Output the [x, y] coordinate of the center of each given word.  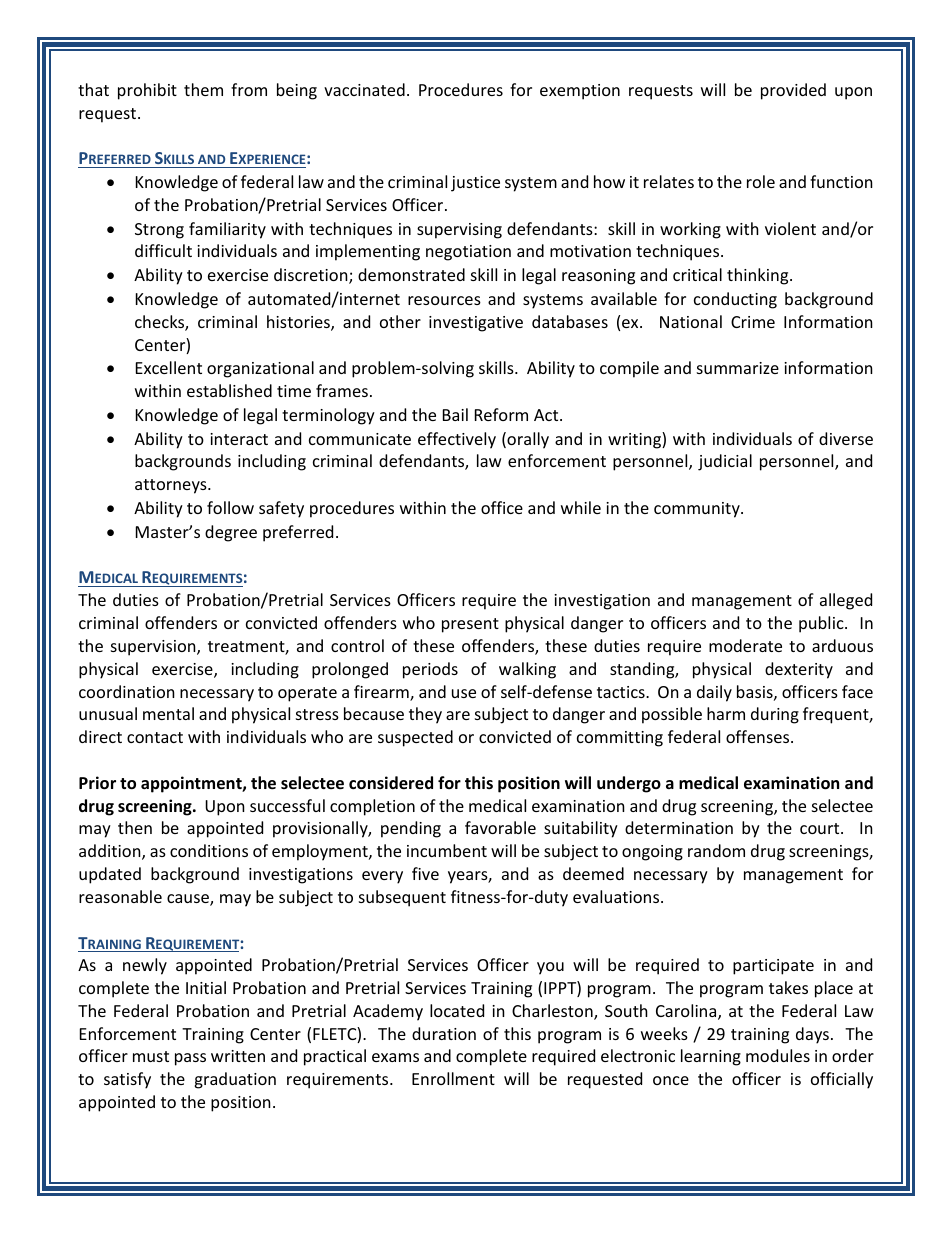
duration [444, 1033]
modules [778, 1055]
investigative [476, 324]
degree [231, 533]
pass [190, 1059]
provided [793, 91]
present [470, 625]
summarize [738, 368]
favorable [500, 827]
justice [475, 184]
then [135, 827]
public [822, 624]
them [203, 89]
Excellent [169, 367]
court [821, 828]
